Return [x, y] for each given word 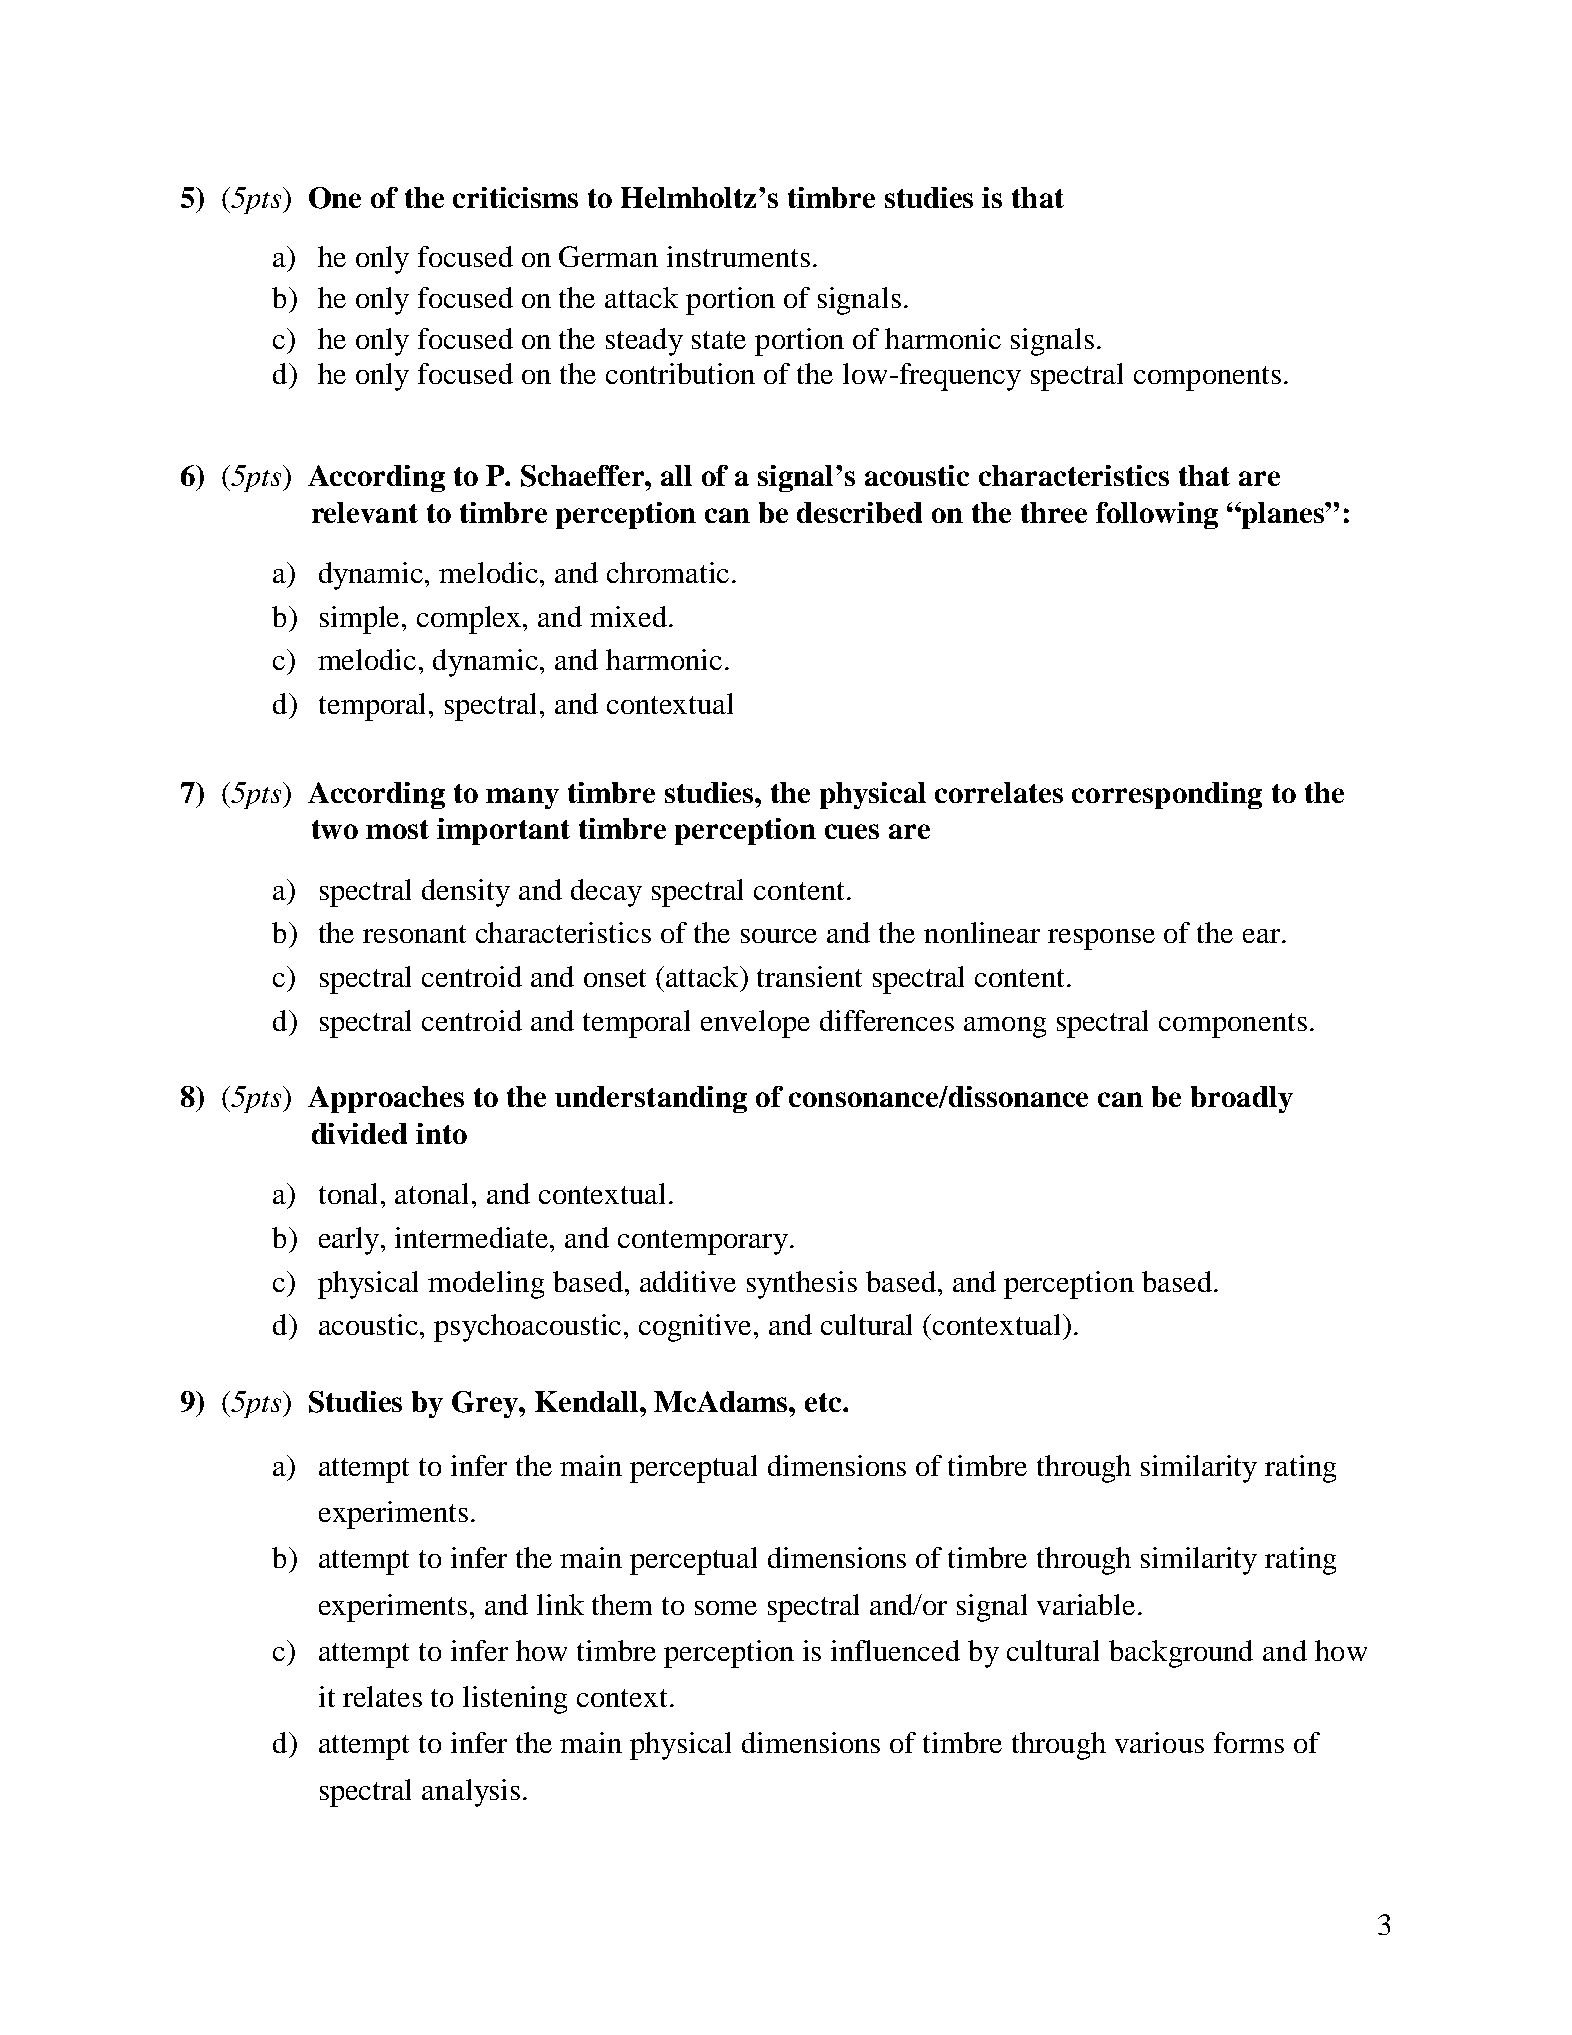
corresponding [1167, 795]
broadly [1242, 1099]
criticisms [515, 197]
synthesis [802, 1285]
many [522, 798]
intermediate [473, 1237]
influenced [895, 1650]
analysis [471, 1793]
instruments [738, 256]
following [1157, 515]
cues [852, 831]
